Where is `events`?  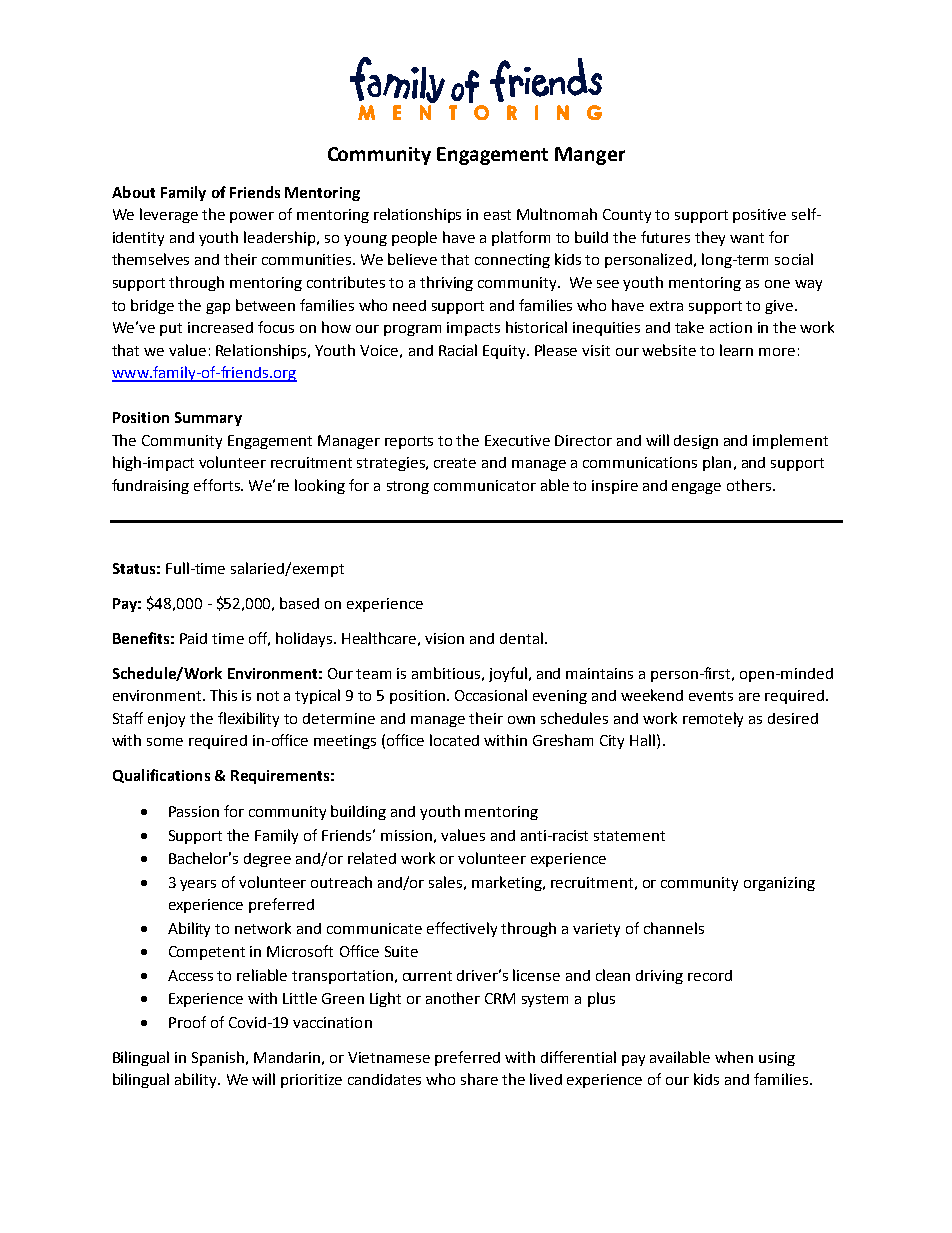
events is located at coordinates (711, 696).
